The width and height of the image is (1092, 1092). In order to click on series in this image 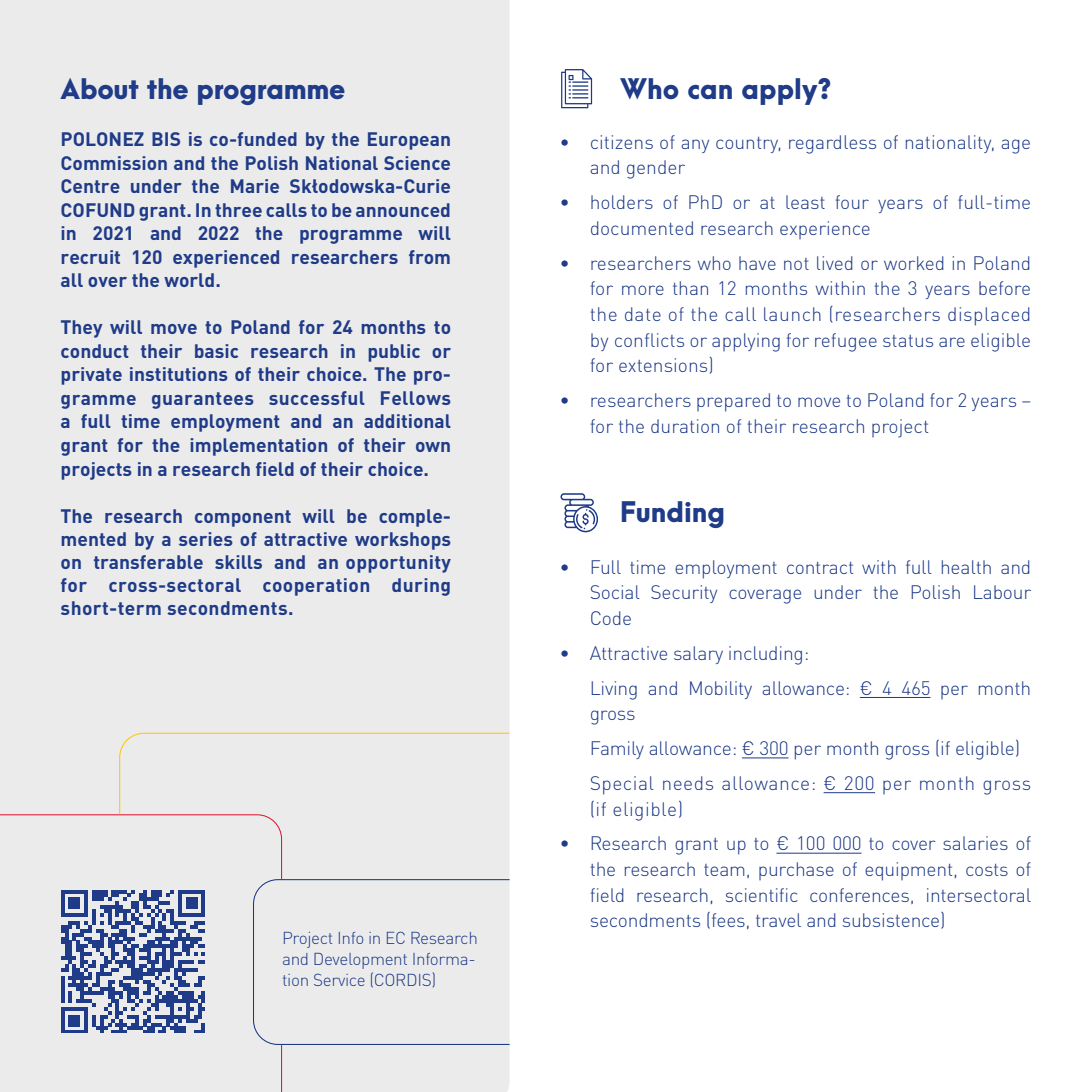, I will do `click(206, 539)`.
